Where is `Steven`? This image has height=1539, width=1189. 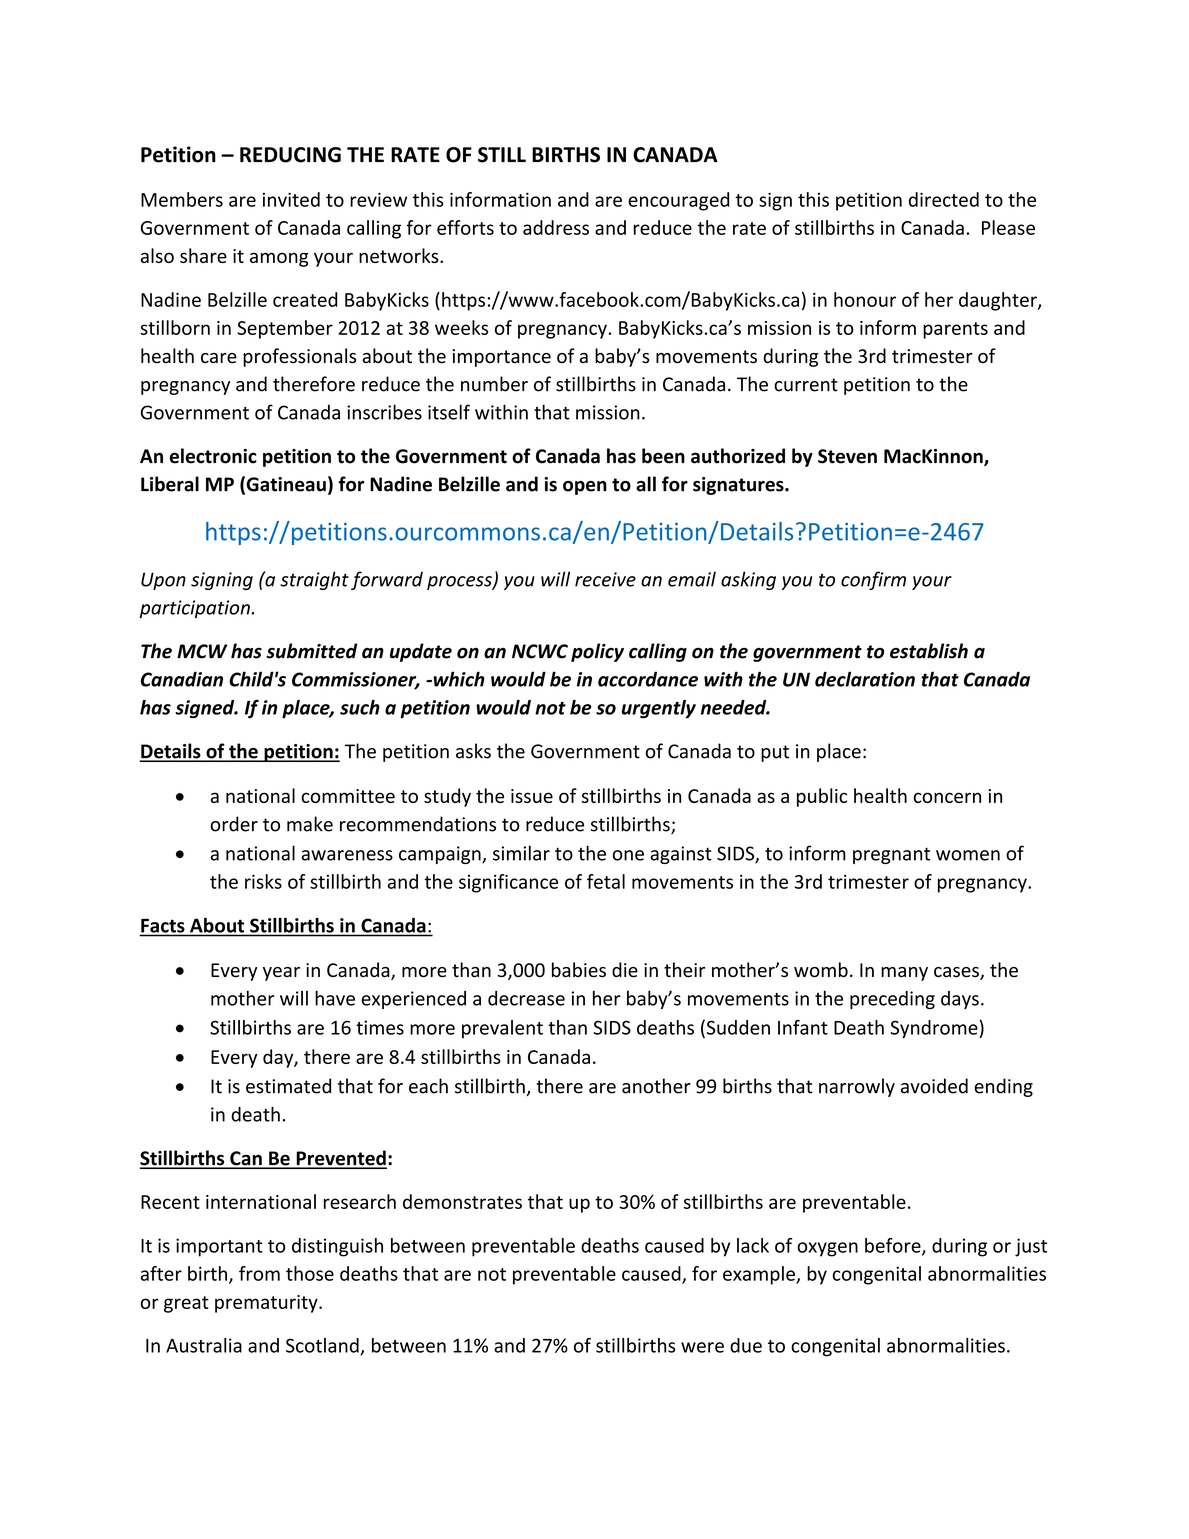
Steven is located at coordinates (847, 456).
